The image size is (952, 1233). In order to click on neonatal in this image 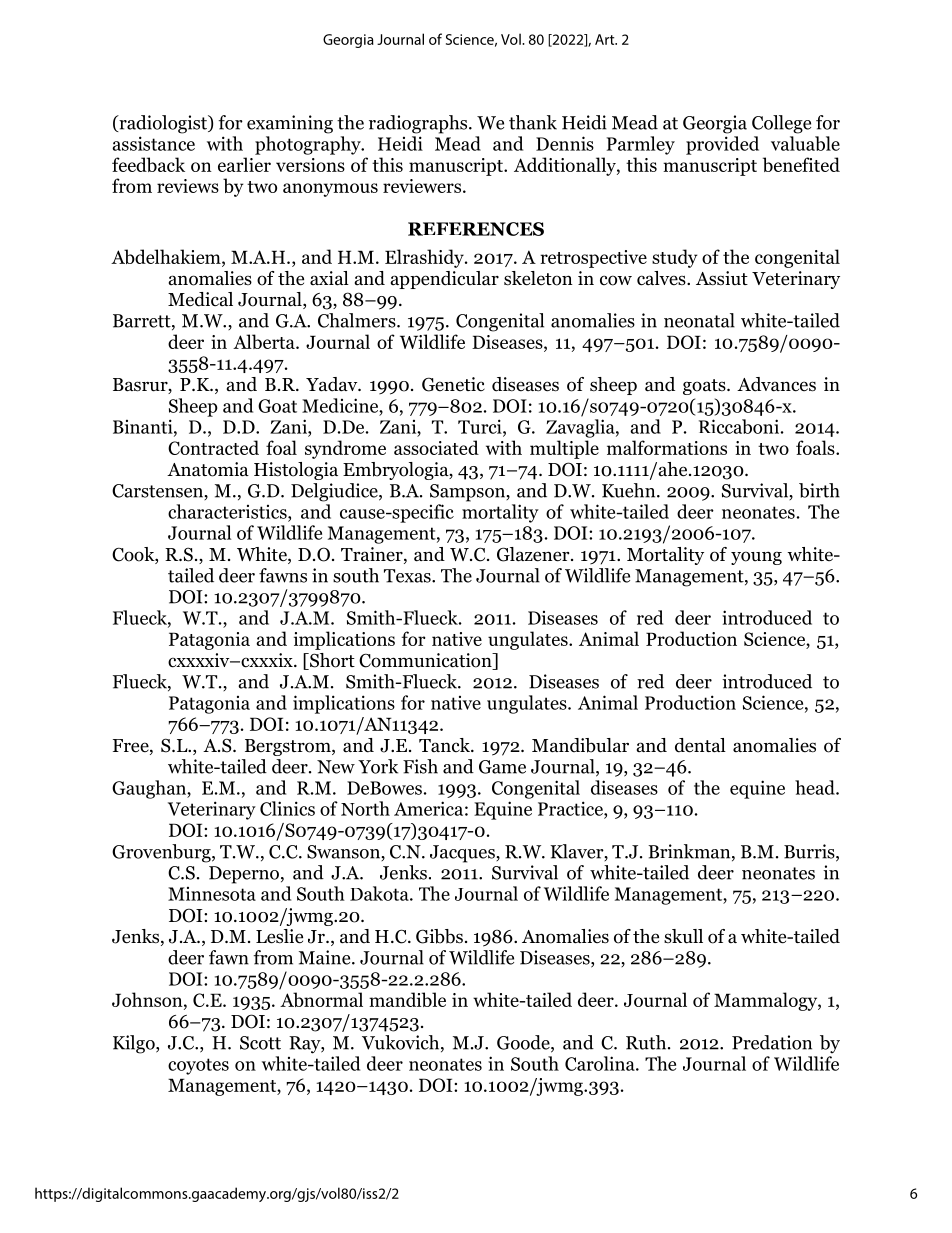, I will do `click(699, 320)`.
